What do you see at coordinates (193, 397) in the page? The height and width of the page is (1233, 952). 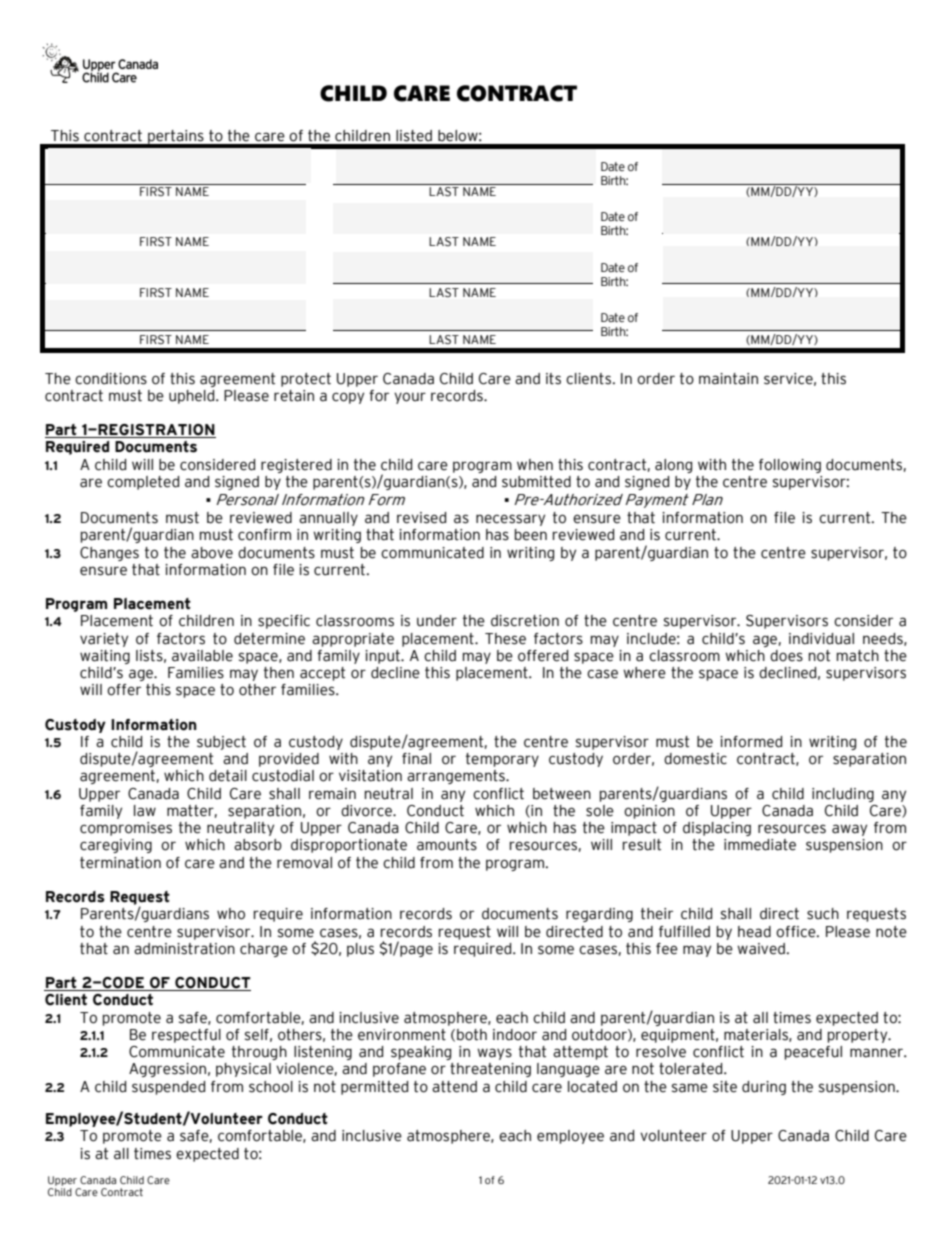 I see `upheld` at bounding box center [193, 397].
